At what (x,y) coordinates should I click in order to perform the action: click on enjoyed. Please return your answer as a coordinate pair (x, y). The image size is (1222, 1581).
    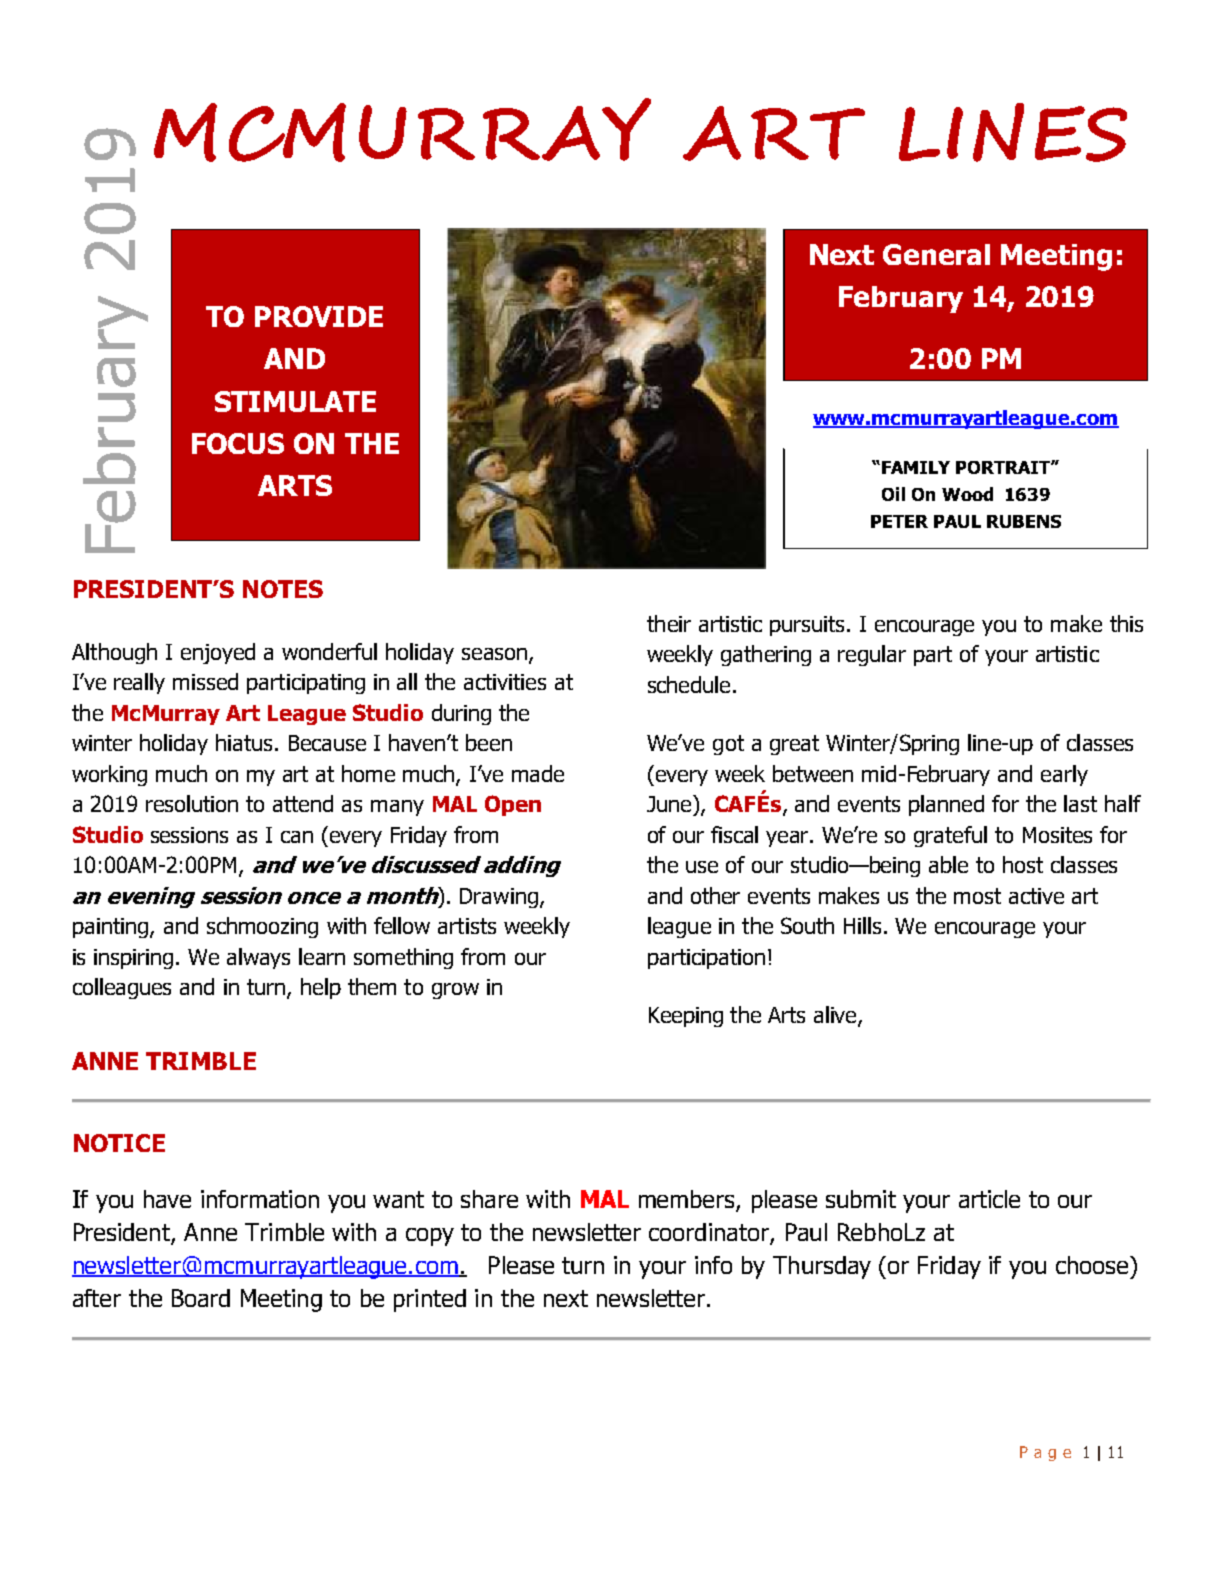
    Looking at the image, I should click on (218, 653).
